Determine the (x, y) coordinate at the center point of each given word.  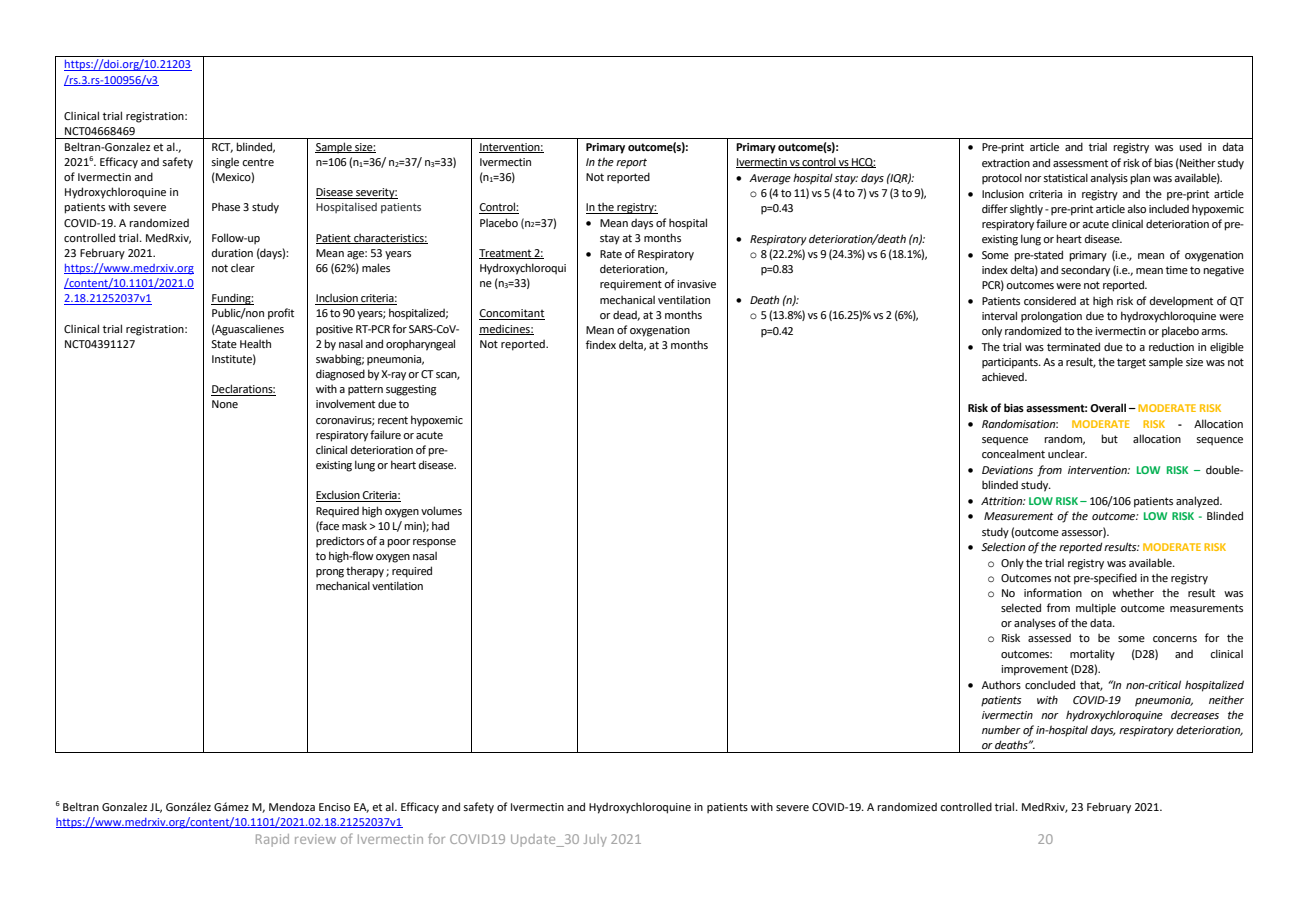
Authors (1001, 684)
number (1001, 729)
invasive (696, 284)
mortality (1092, 655)
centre (258, 162)
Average (770, 179)
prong (330, 573)
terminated (1073, 346)
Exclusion (339, 496)
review (315, 839)
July (595, 840)
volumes (441, 510)
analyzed (1198, 502)
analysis (1109, 179)
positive (334, 330)
